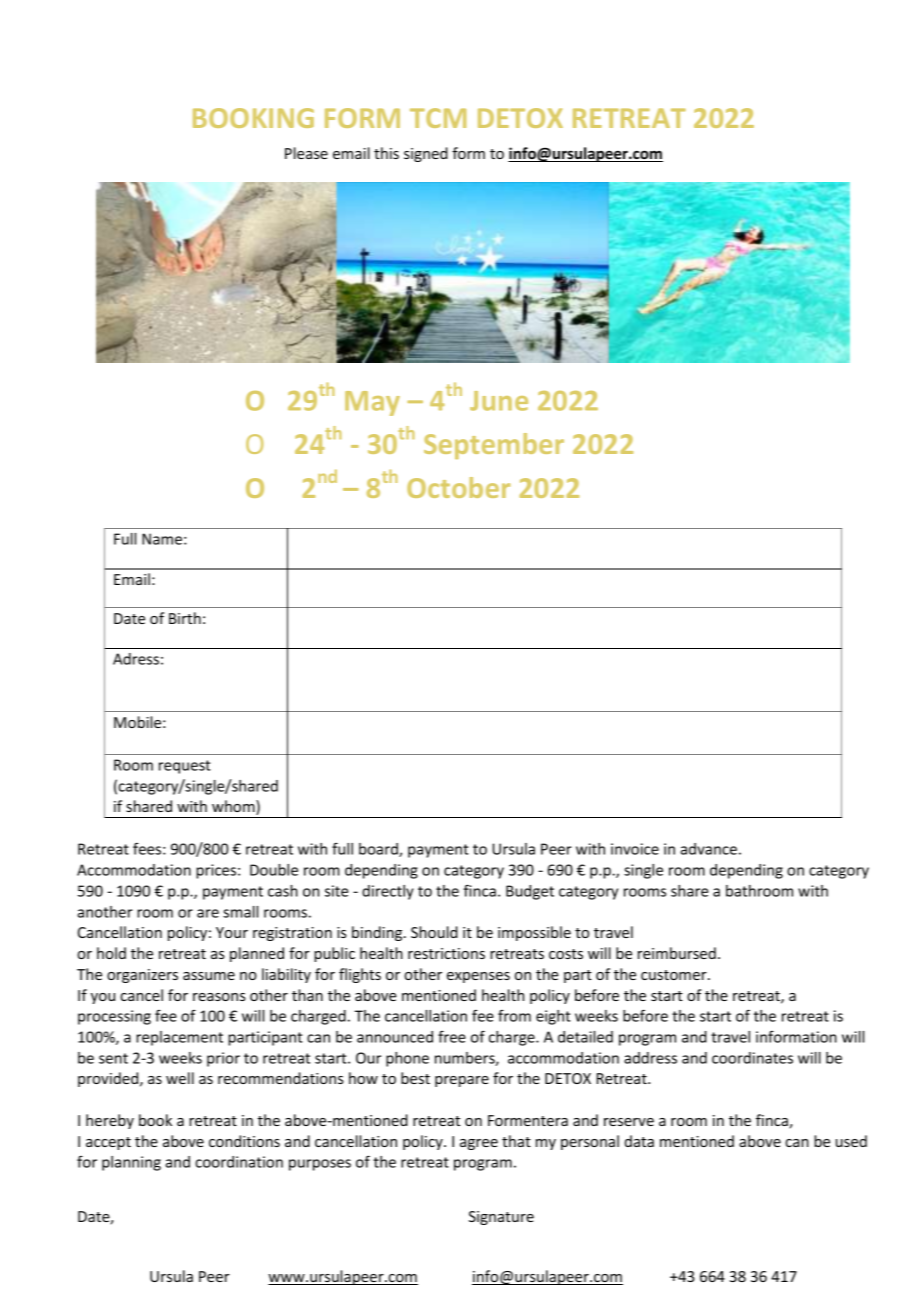  I want to click on Budget, so click(530, 892).
